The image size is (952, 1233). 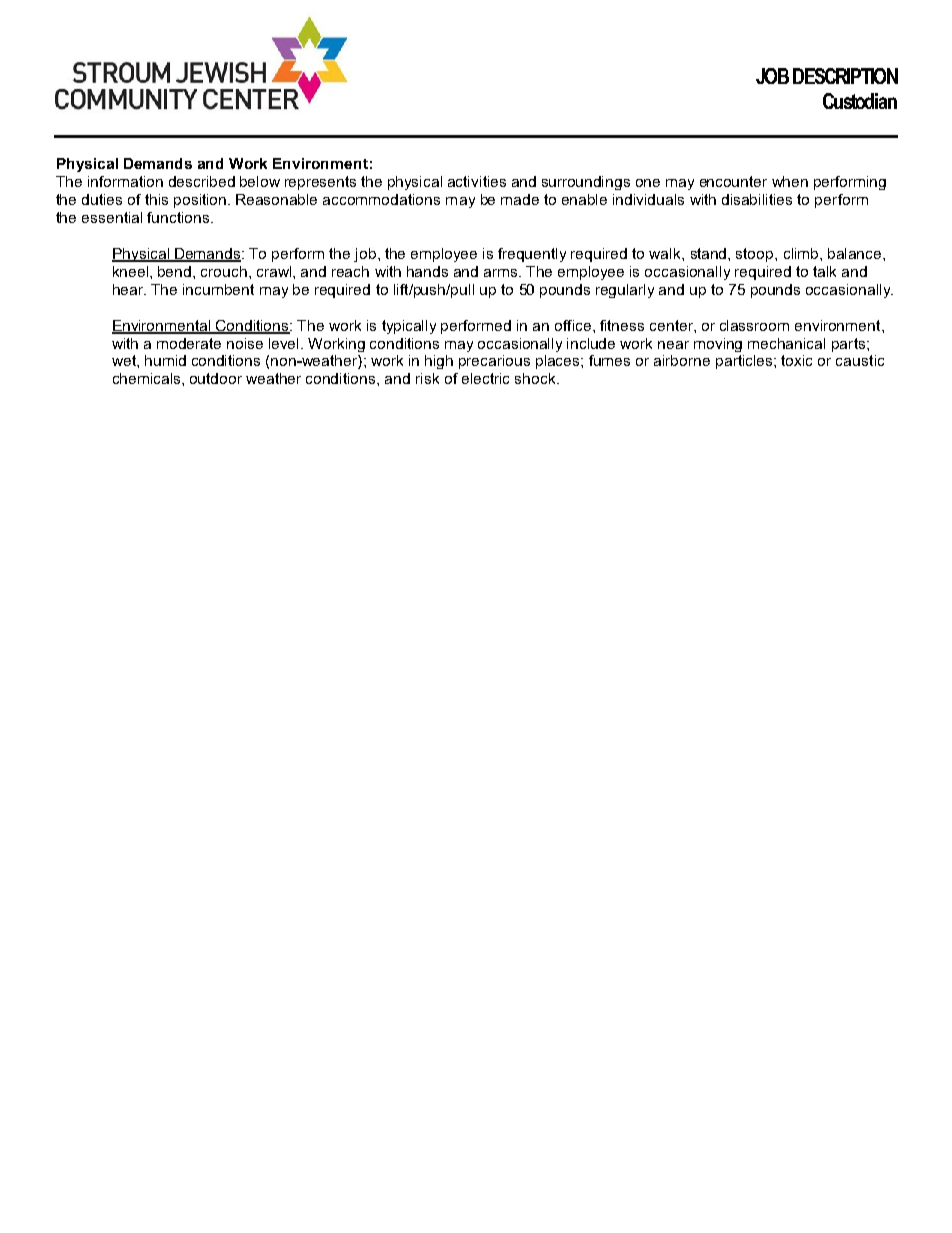 I want to click on bend, so click(x=176, y=271).
